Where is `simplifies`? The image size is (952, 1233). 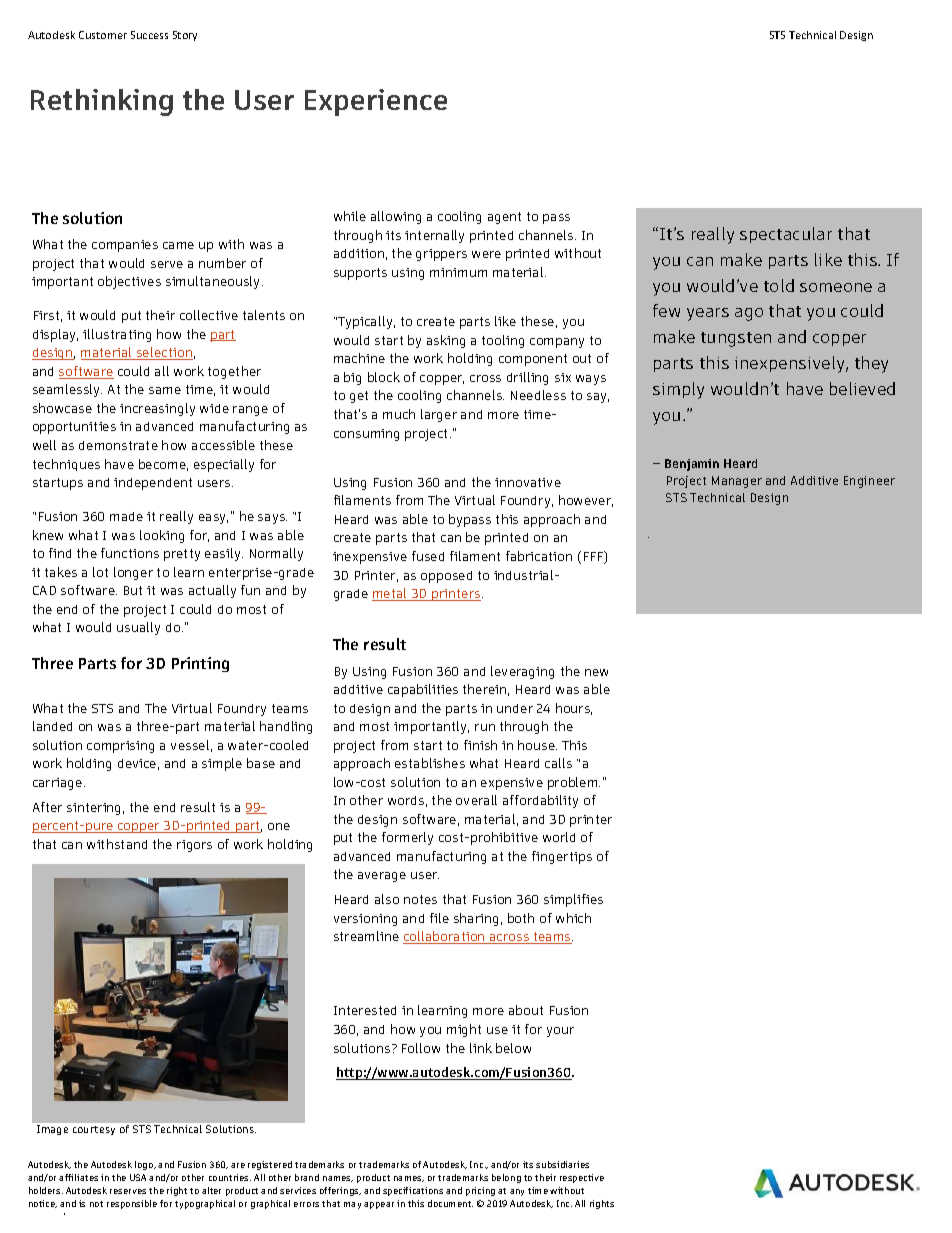 simplifies is located at coordinates (573, 900).
